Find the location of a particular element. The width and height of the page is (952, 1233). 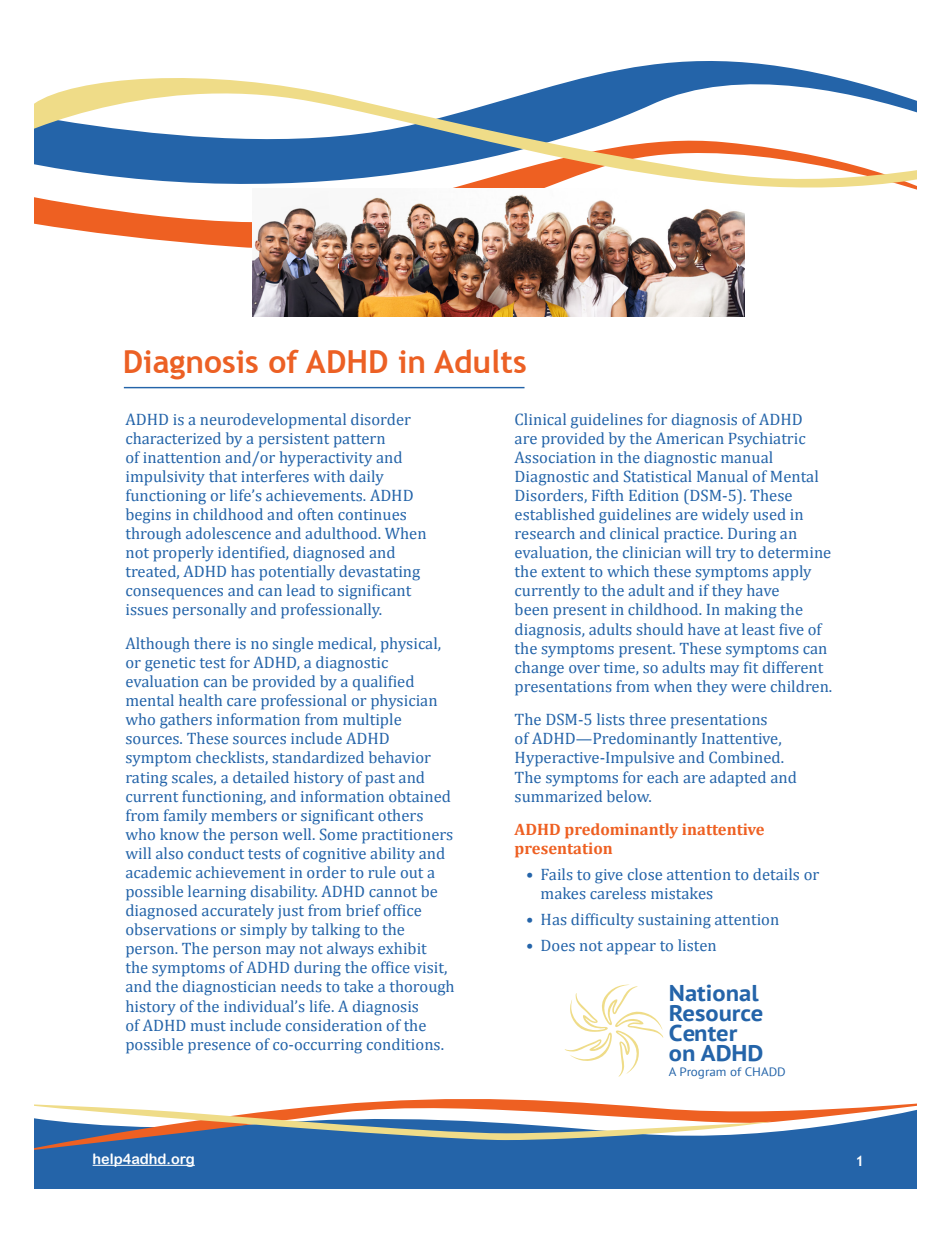

Association is located at coordinates (555, 457).
